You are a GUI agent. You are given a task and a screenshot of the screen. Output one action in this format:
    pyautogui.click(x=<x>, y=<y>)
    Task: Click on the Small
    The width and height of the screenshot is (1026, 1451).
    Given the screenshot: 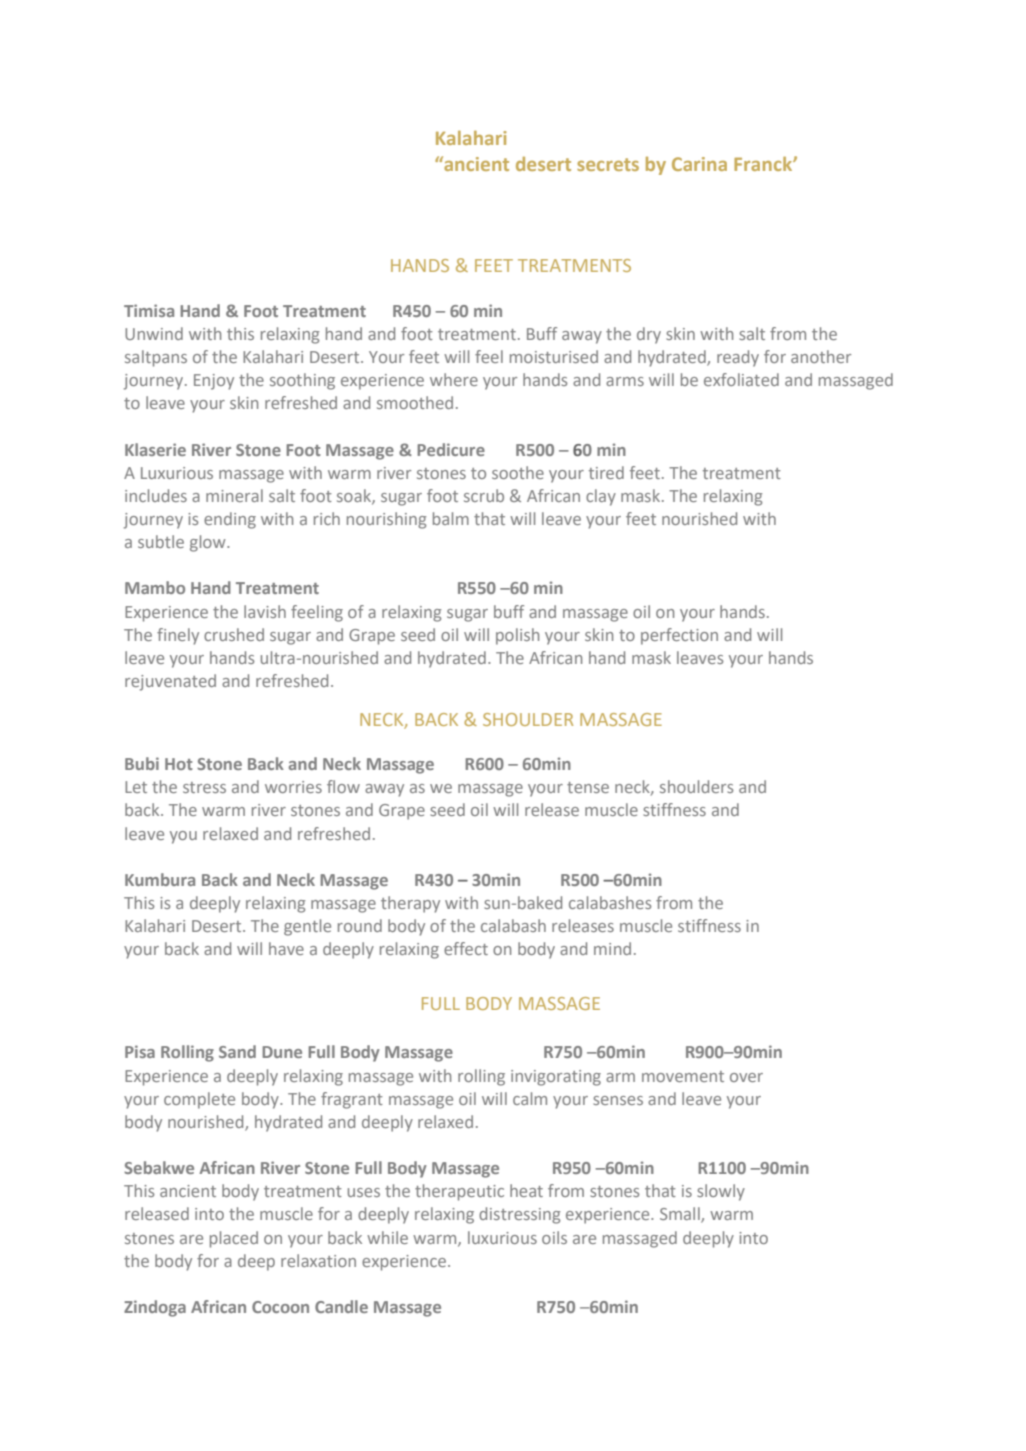 What is the action you would take?
    pyautogui.click(x=681, y=1215)
